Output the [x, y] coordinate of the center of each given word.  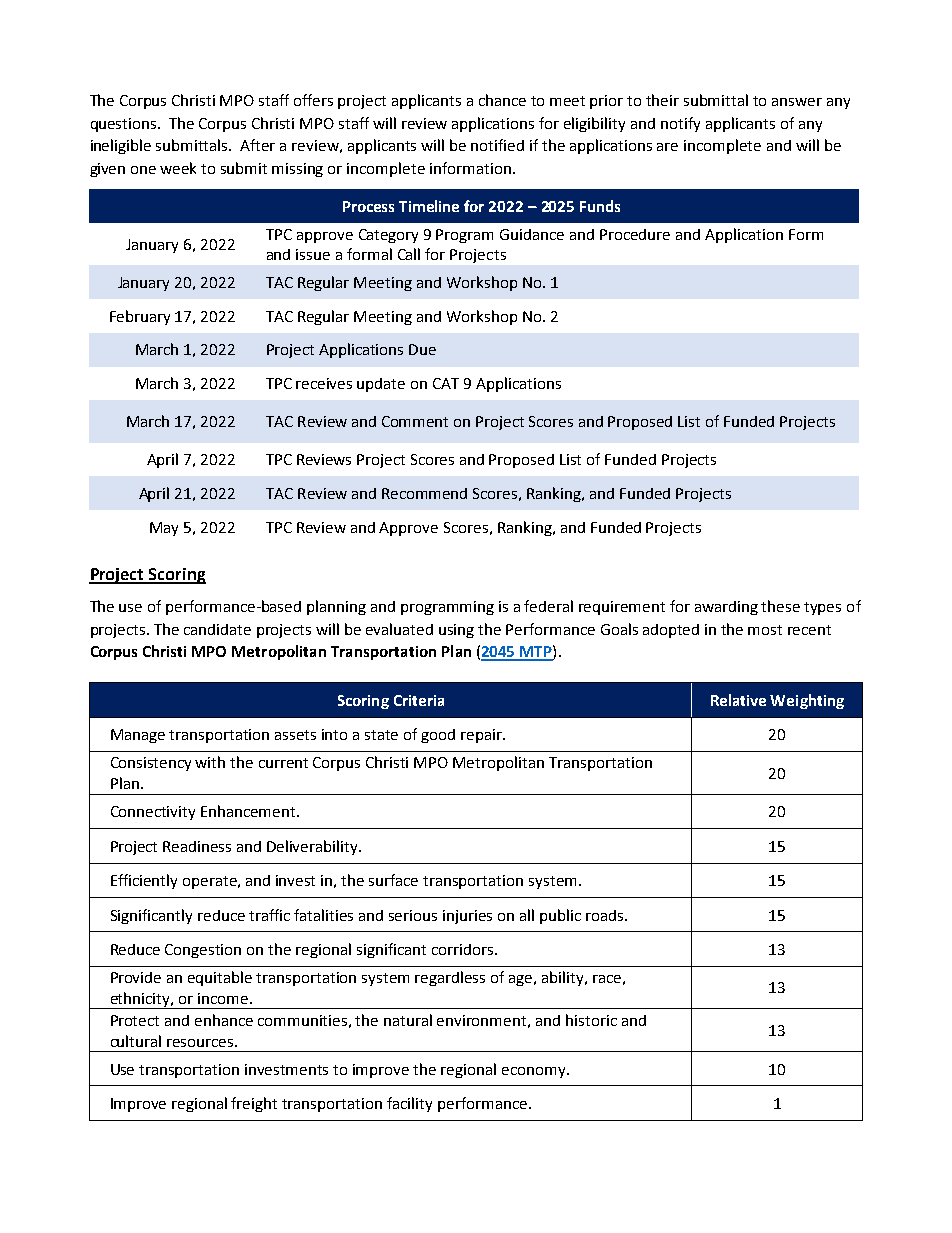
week [178, 168]
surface [393, 880]
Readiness [197, 846]
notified [497, 145]
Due [422, 349]
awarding [726, 608]
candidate [217, 629]
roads [606, 915]
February [140, 317]
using [456, 631]
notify [680, 124]
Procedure [635, 234]
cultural [136, 1041]
